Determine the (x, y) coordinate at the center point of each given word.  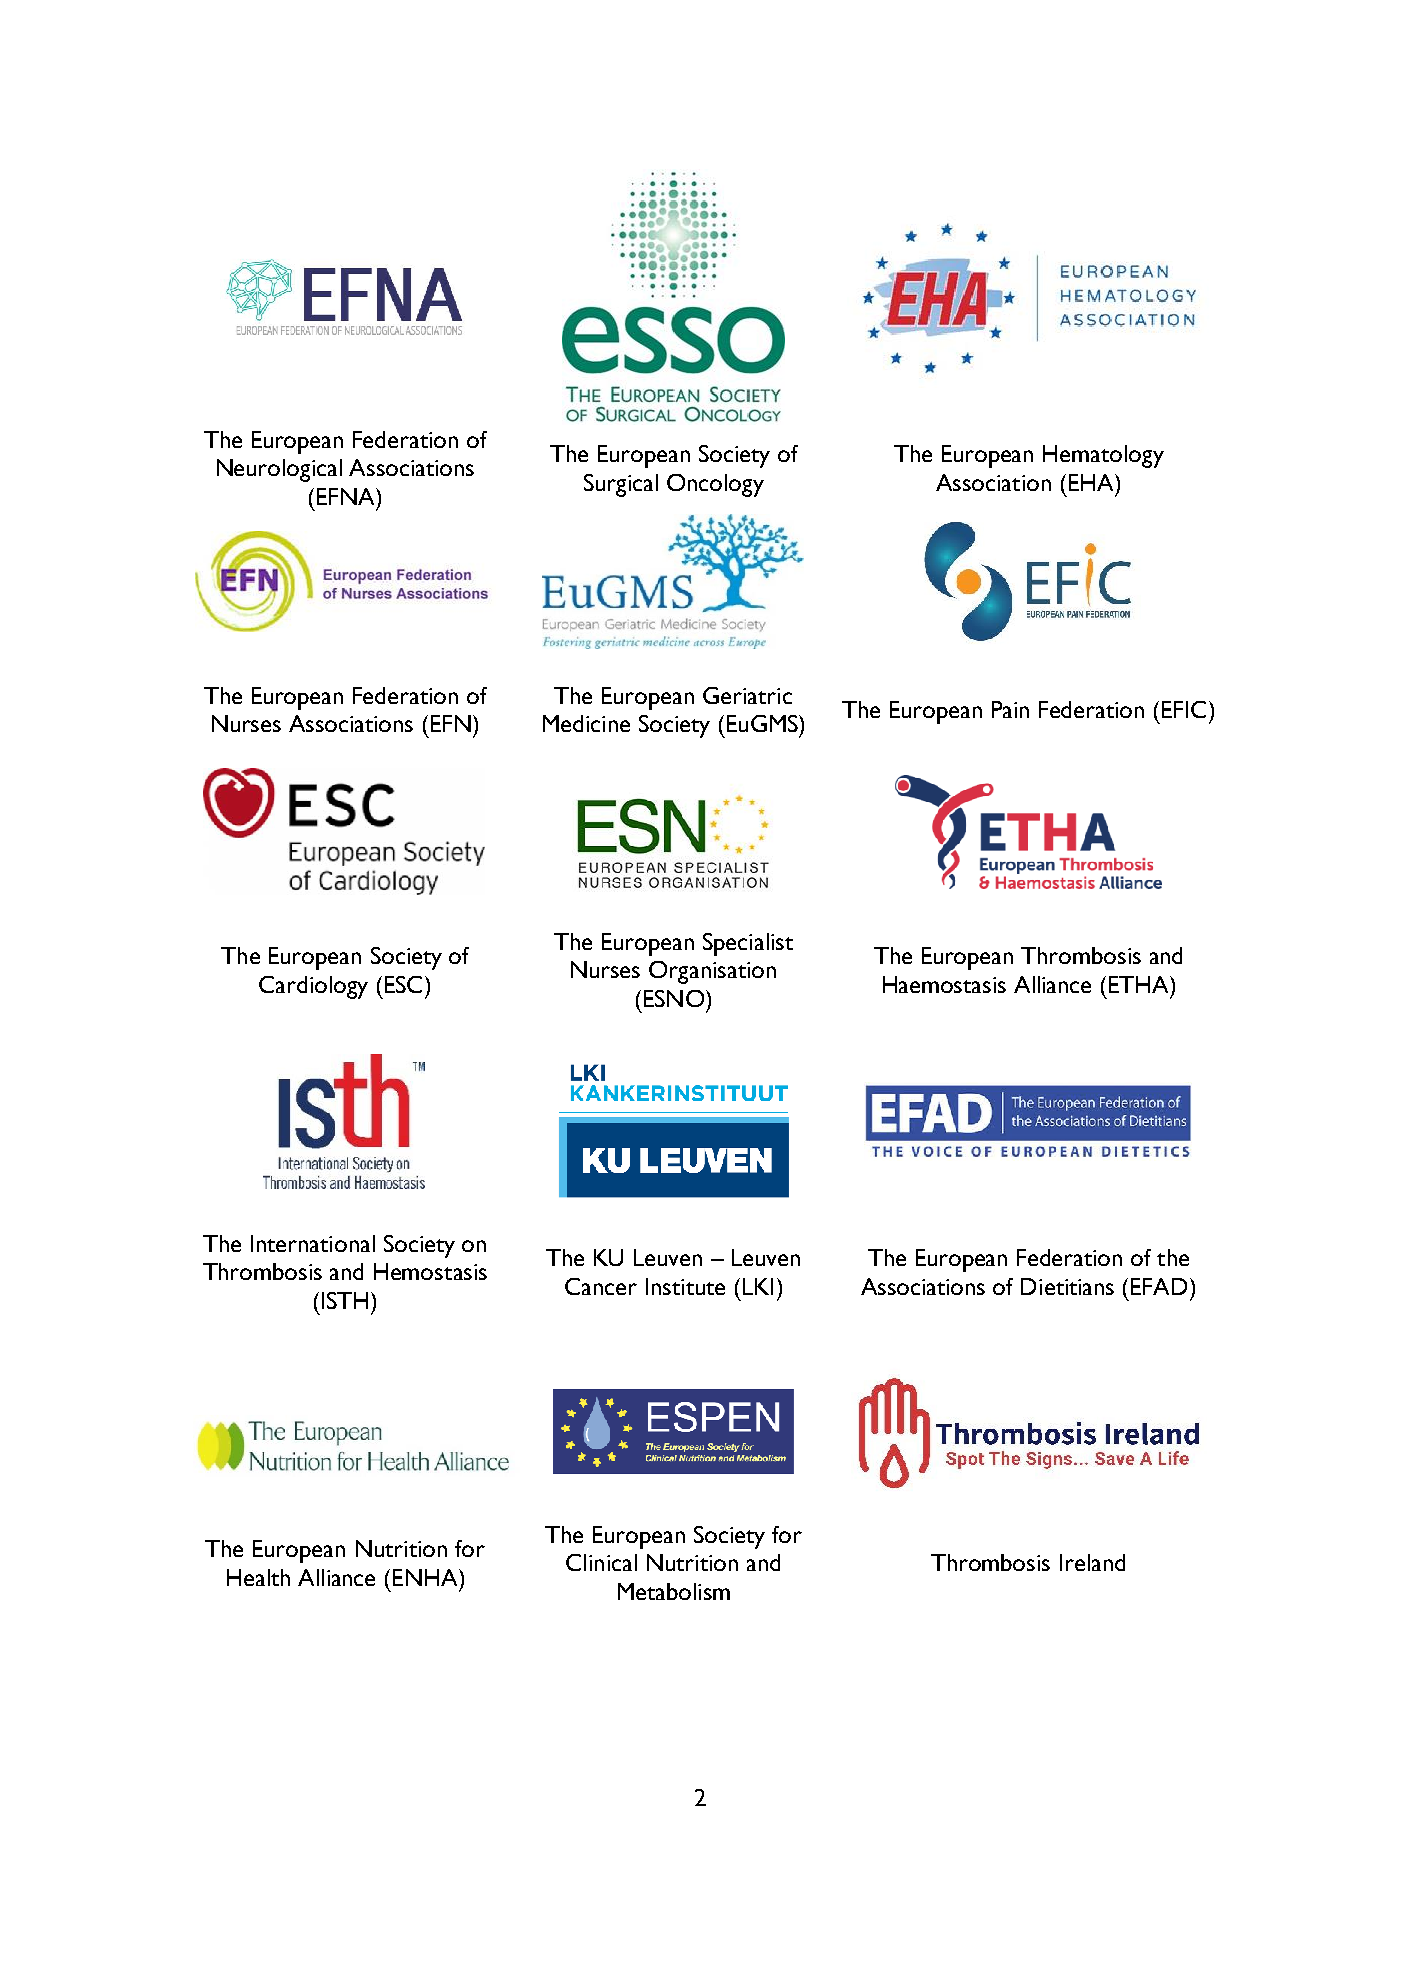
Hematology (1103, 456)
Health (258, 1577)
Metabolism (674, 1591)
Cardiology (313, 987)
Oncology (715, 485)
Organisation (712, 972)
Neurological (279, 470)
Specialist (748, 944)
